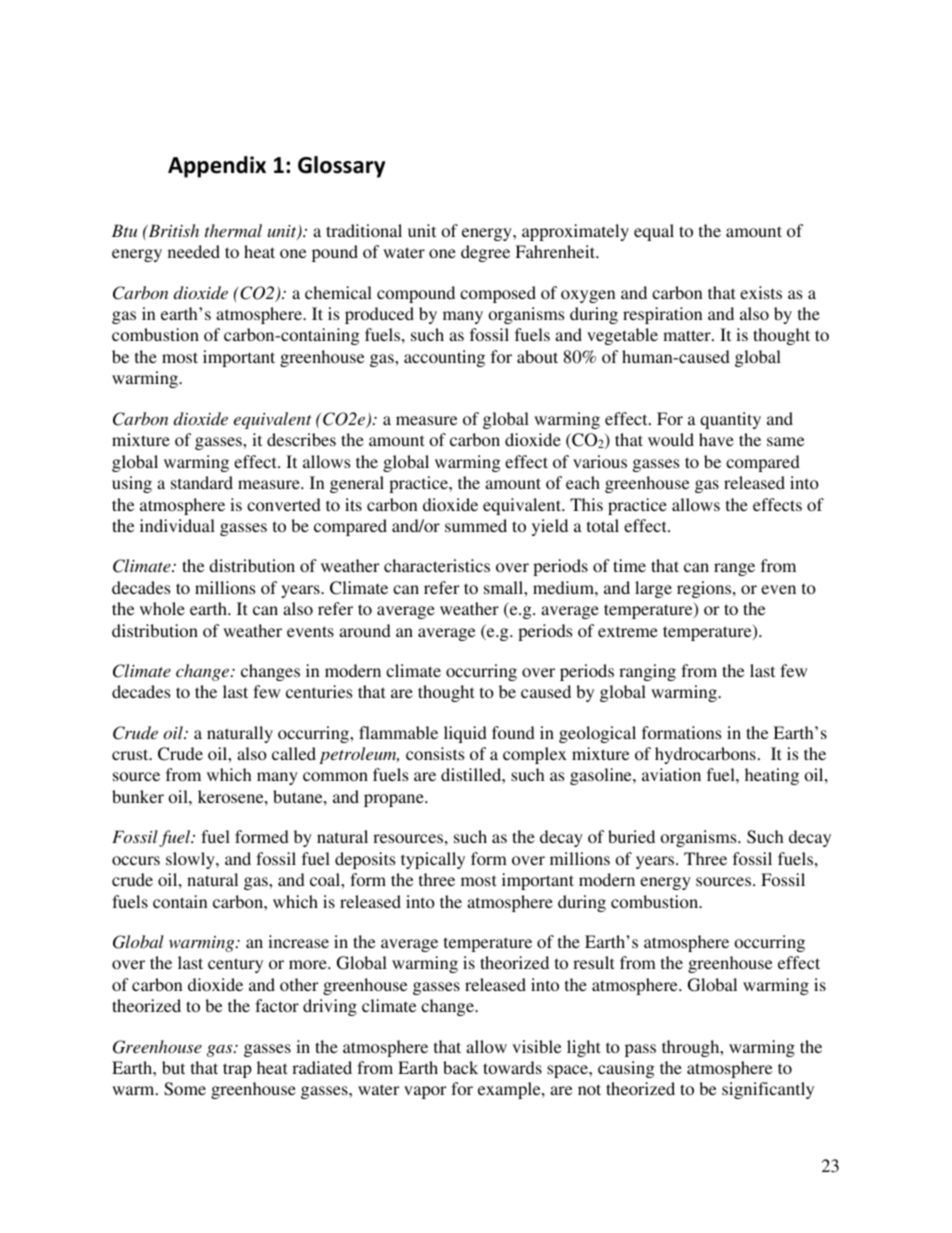 This image has height=1233, width=952. What do you see at coordinates (485, 253) in the image?
I see `degree` at bounding box center [485, 253].
